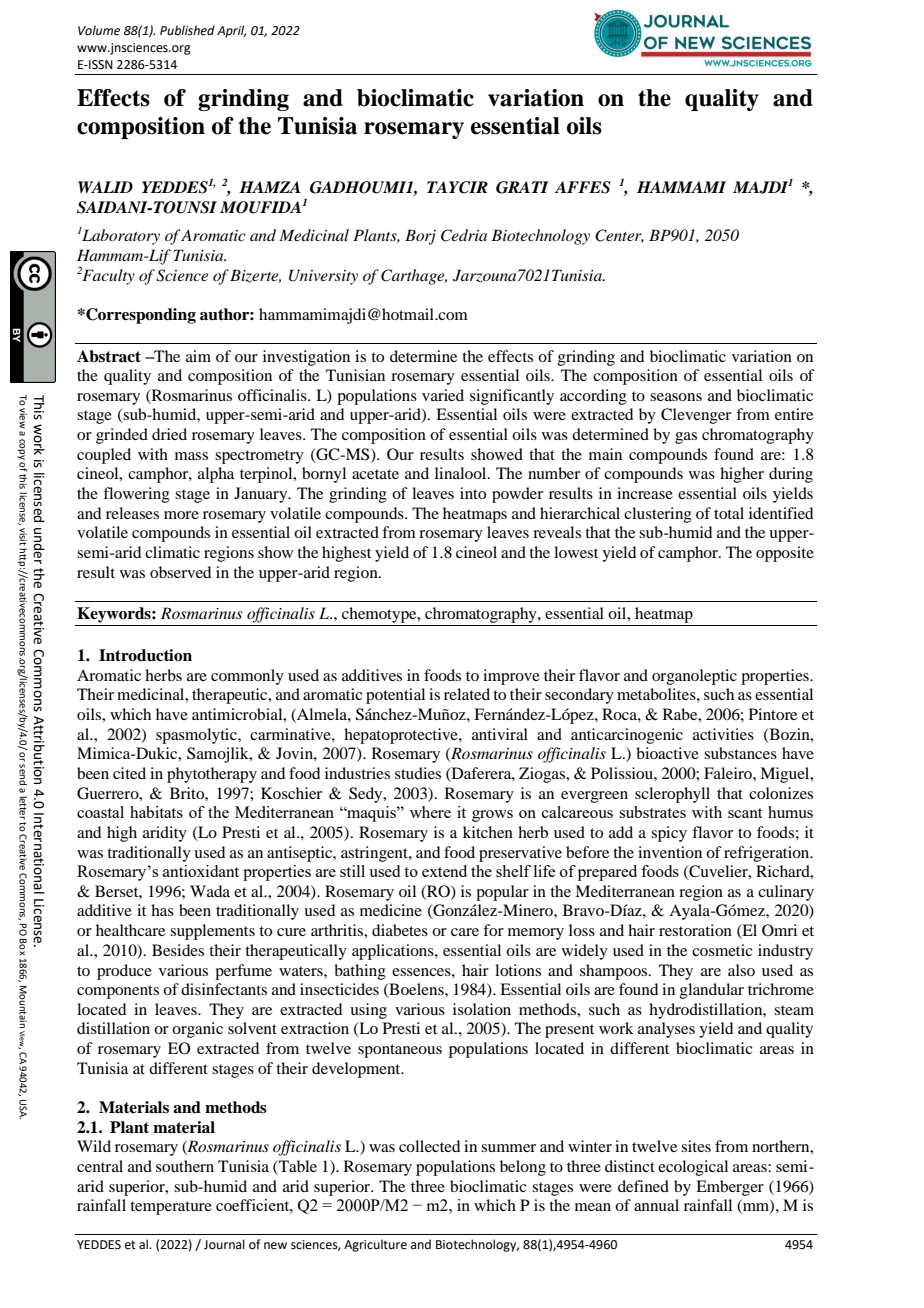 The image size is (924, 1308). What do you see at coordinates (676, 397) in the document?
I see `seasons` at bounding box center [676, 397].
